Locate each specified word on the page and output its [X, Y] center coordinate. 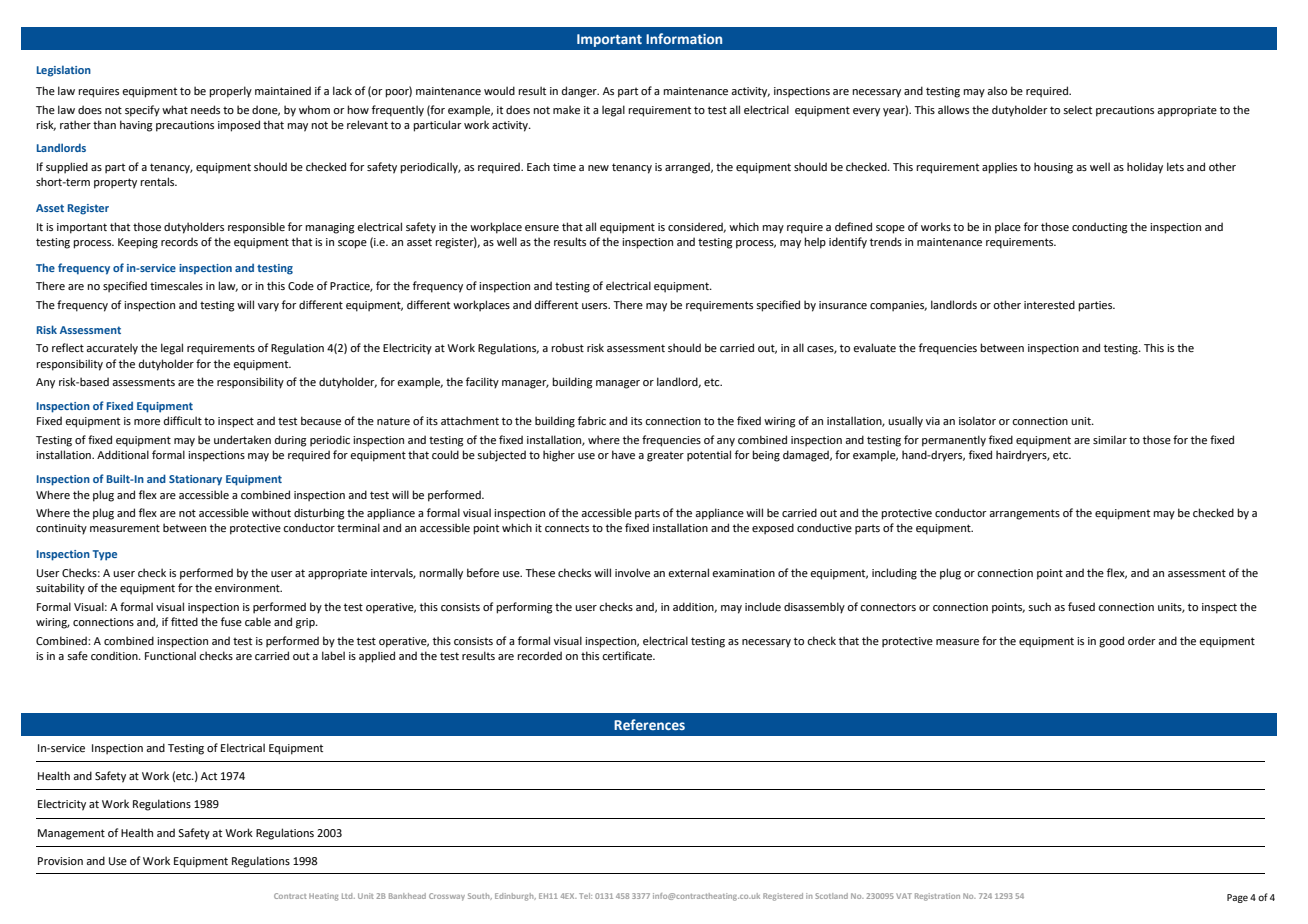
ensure [542, 228]
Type [105, 555]
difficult [183, 420]
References [649, 724]
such [1039, 606]
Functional [170, 655]
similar [1110, 439]
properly [230, 92]
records [179, 241]
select [1077, 109]
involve [632, 572]
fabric [592, 420]
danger [580, 92]
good [1111, 642]
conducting [1100, 228]
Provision [60, 861]
